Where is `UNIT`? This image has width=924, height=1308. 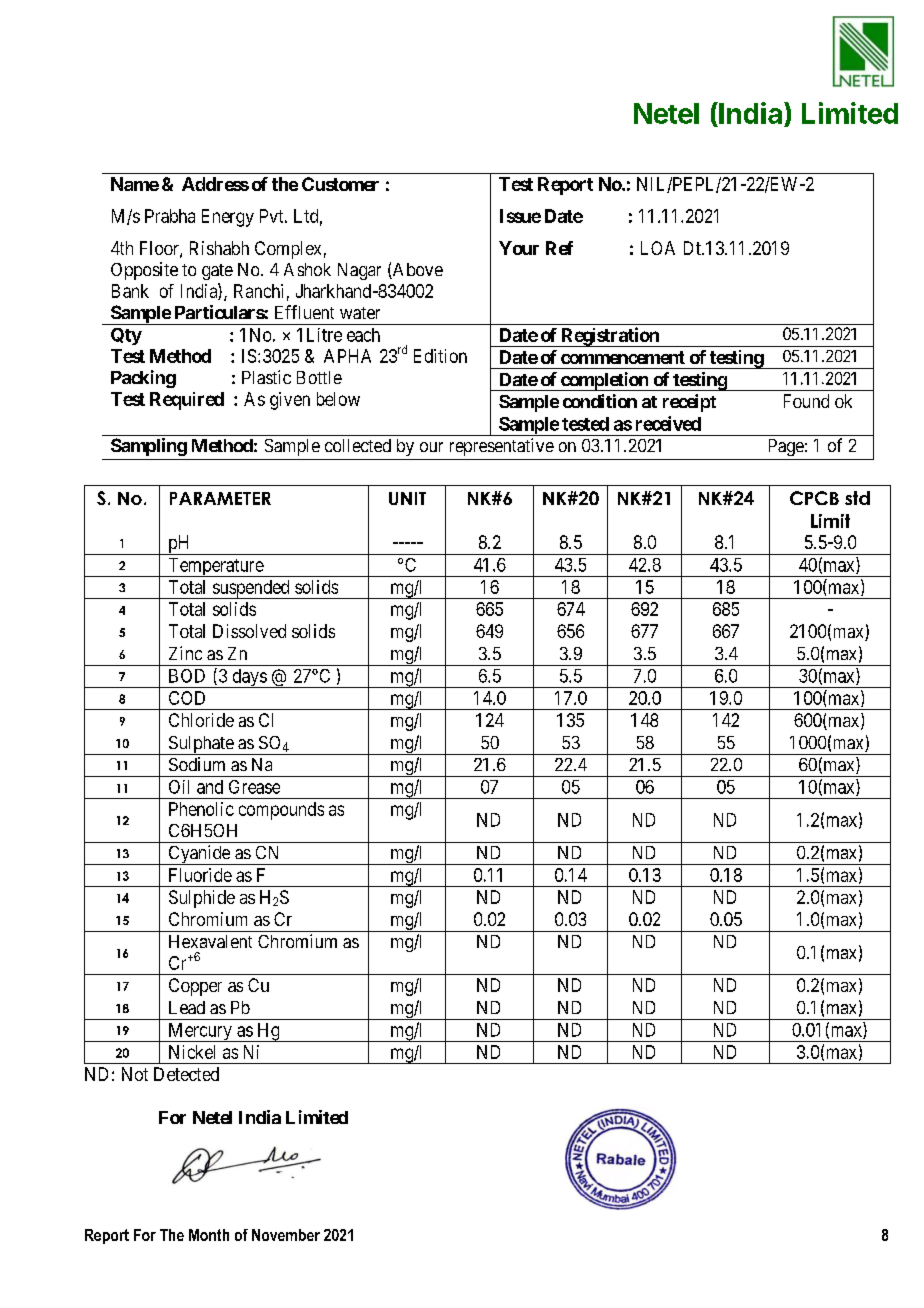 UNIT is located at coordinates (407, 498).
